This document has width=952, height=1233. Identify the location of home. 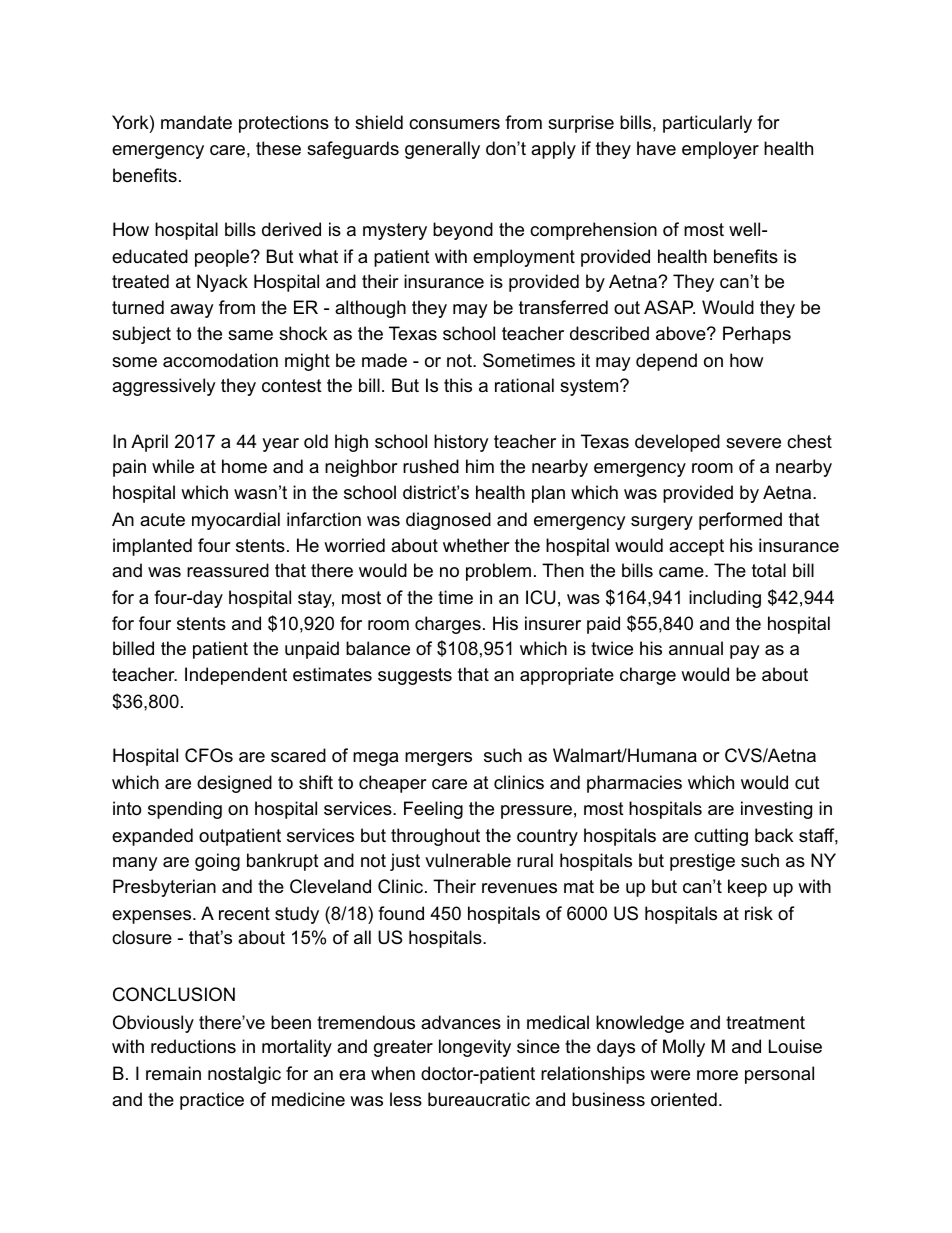
(244, 466).
